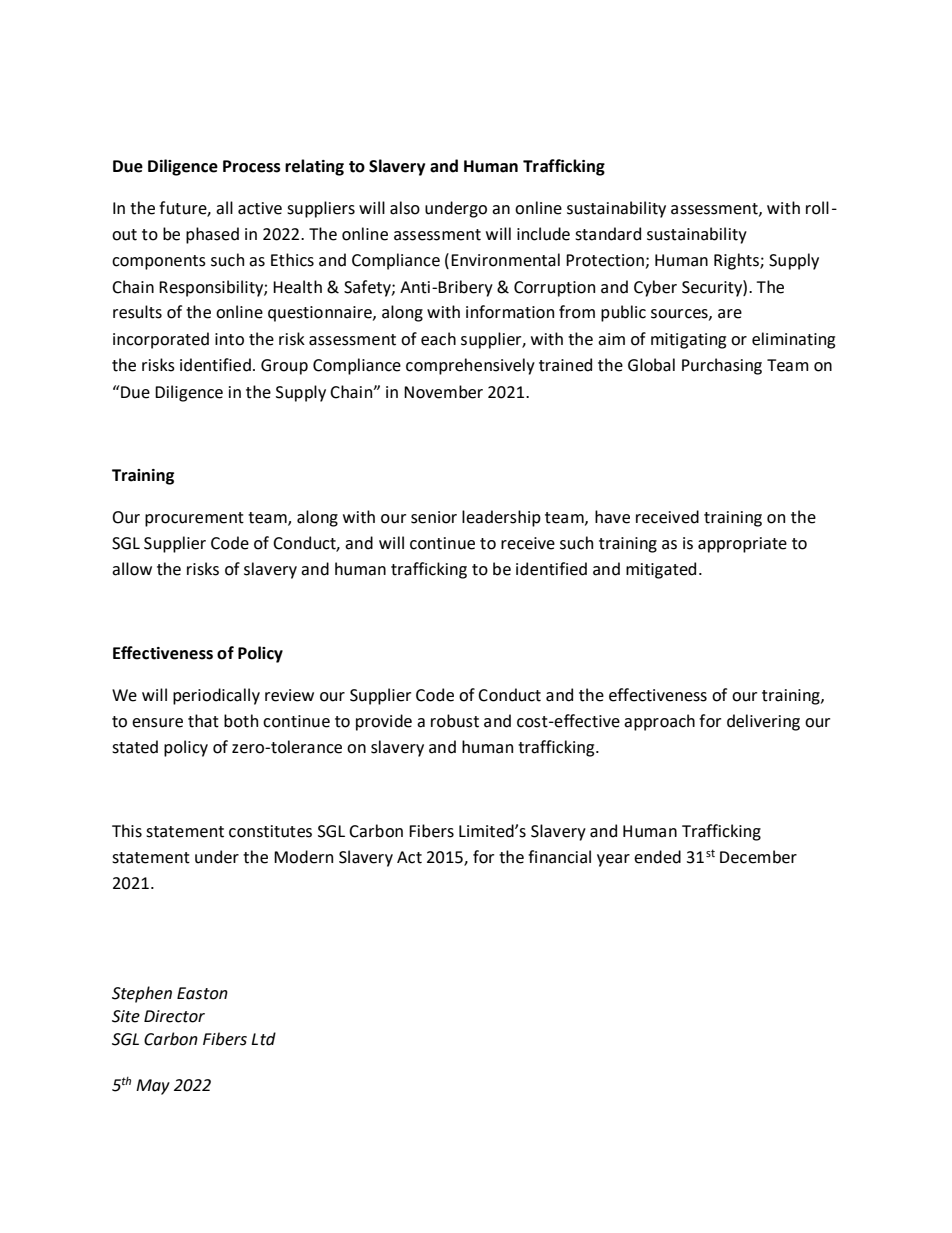 The image size is (952, 1233). I want to click on also, so click(405, 208).
